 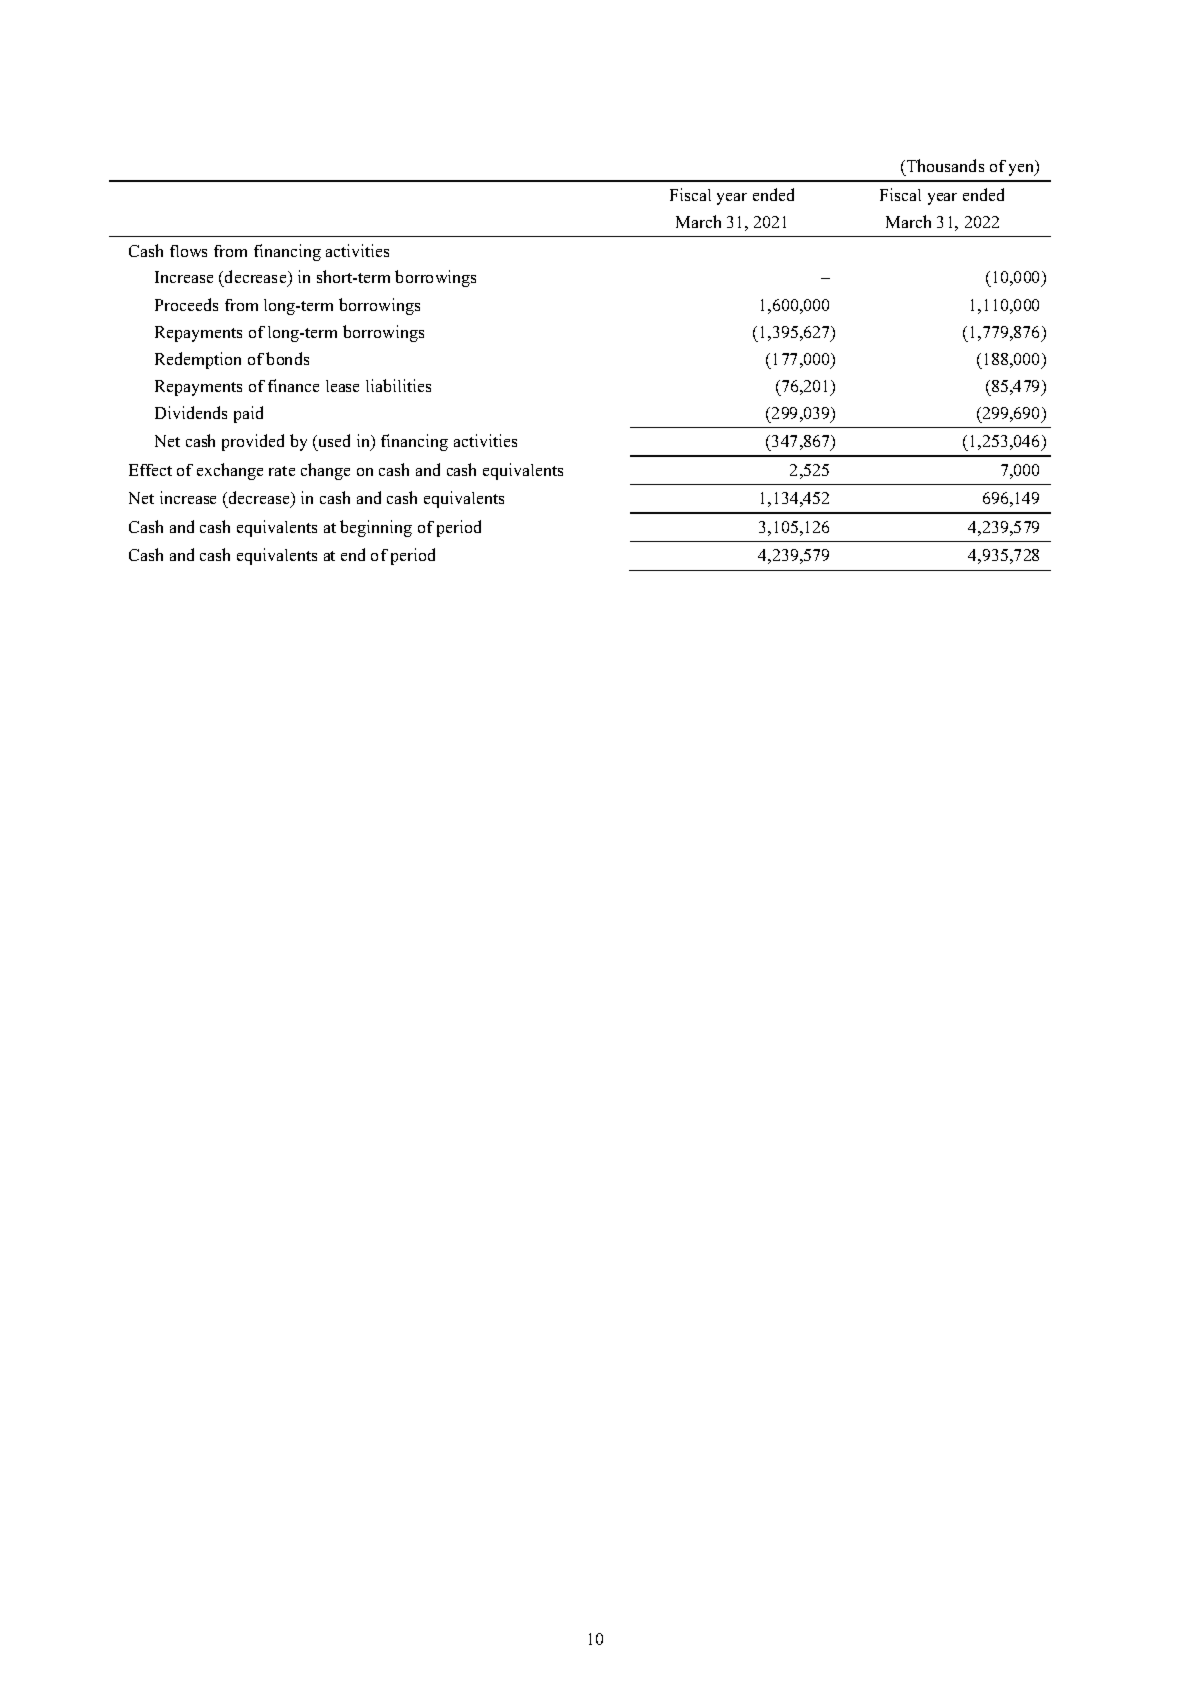 I want to click on paid, so click(x=248, y=414).
